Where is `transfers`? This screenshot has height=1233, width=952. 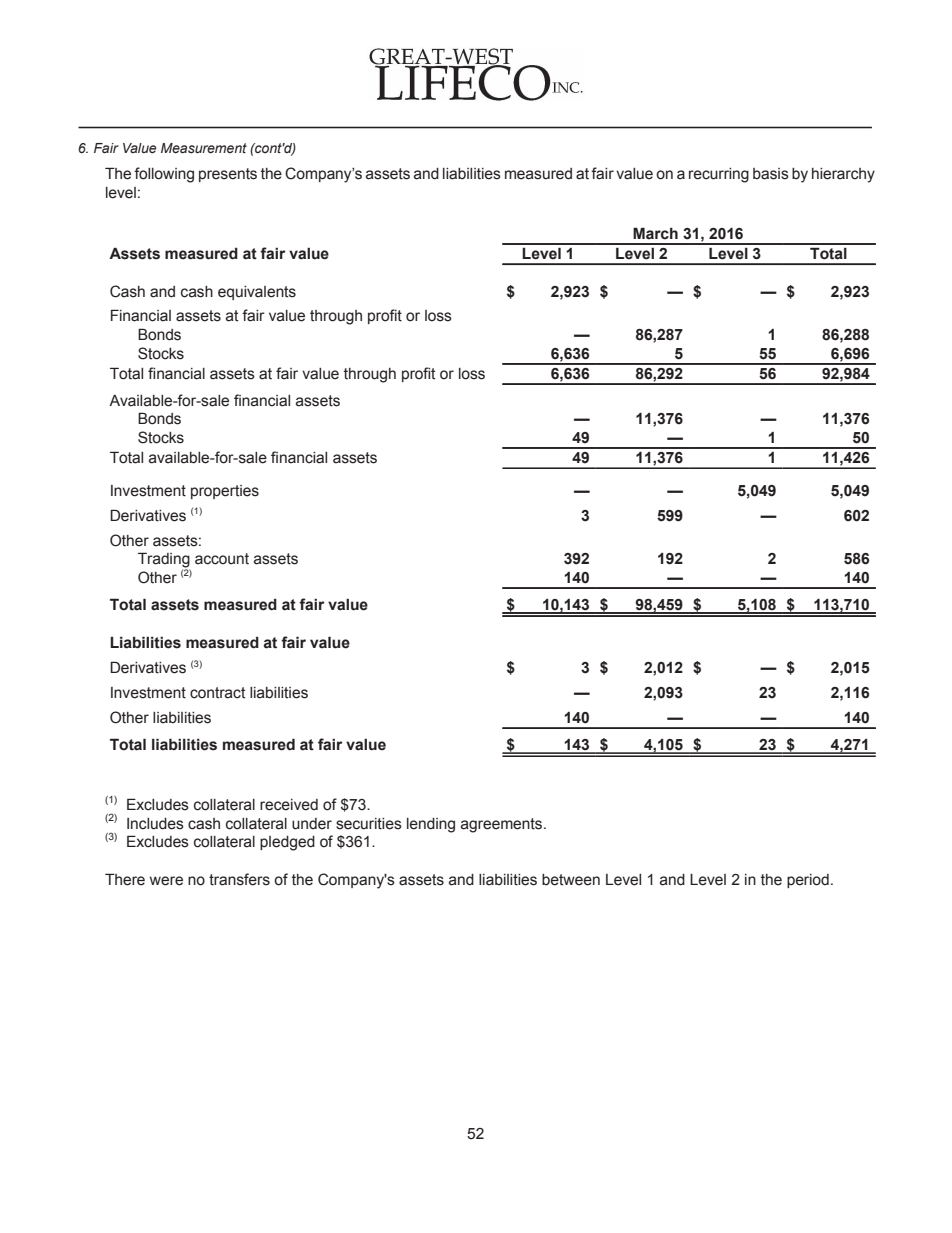 transfers is located at coordinates (239, 879).
